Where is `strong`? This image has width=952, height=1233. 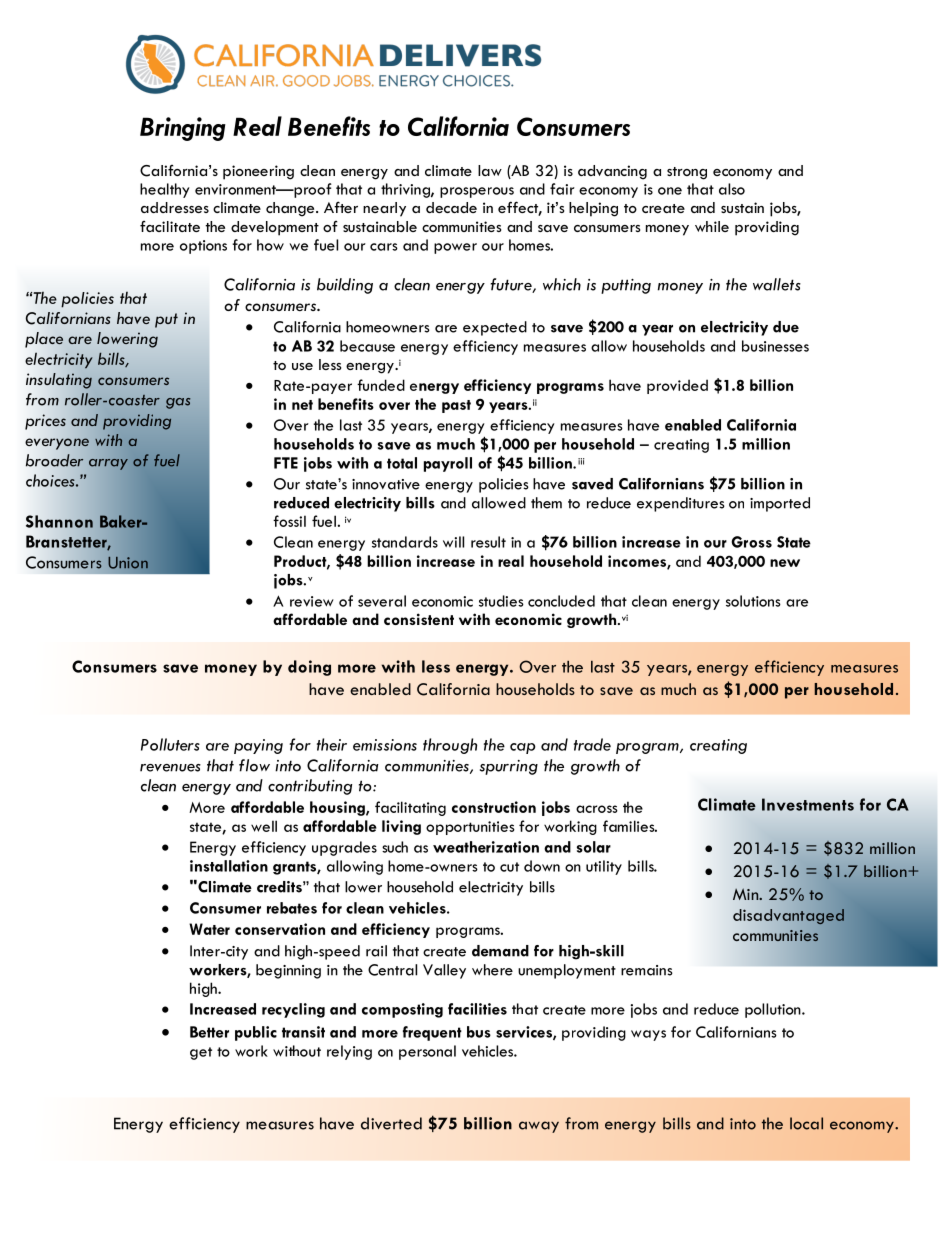
strong is located at coordinates (687, 173).
